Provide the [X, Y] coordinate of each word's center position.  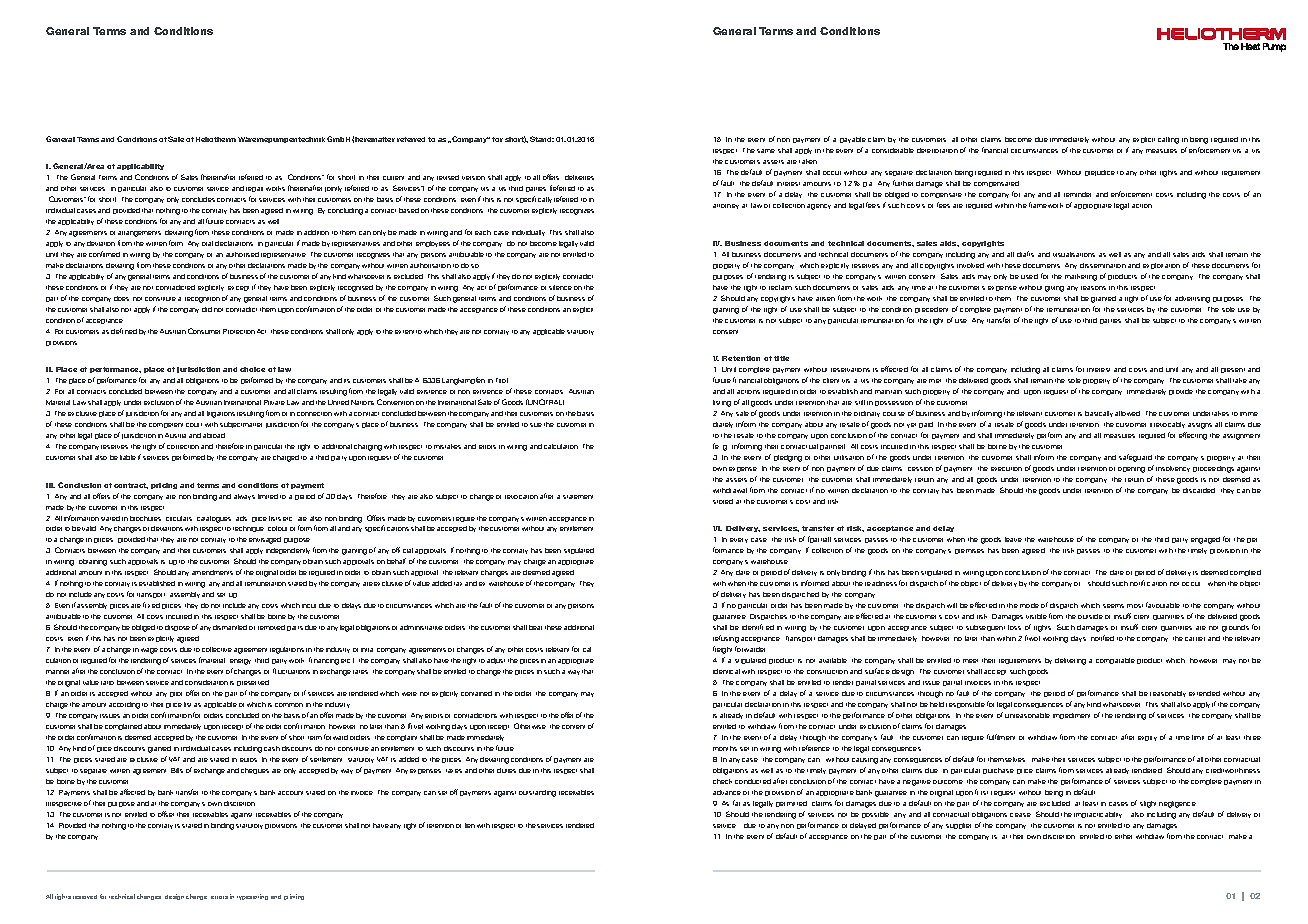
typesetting [252, 897]
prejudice [1100, 173]
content [573, 727]
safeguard [1135, 458]
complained [123, 727]
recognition [202, 300]
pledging [788, 458]
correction [183, 447]
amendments [212, 572]
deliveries [579, 177]
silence [560, 287]
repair [254, 189]
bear [535, 627]
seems [1113, 606]
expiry [1147, 738]
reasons [1093, 288]
